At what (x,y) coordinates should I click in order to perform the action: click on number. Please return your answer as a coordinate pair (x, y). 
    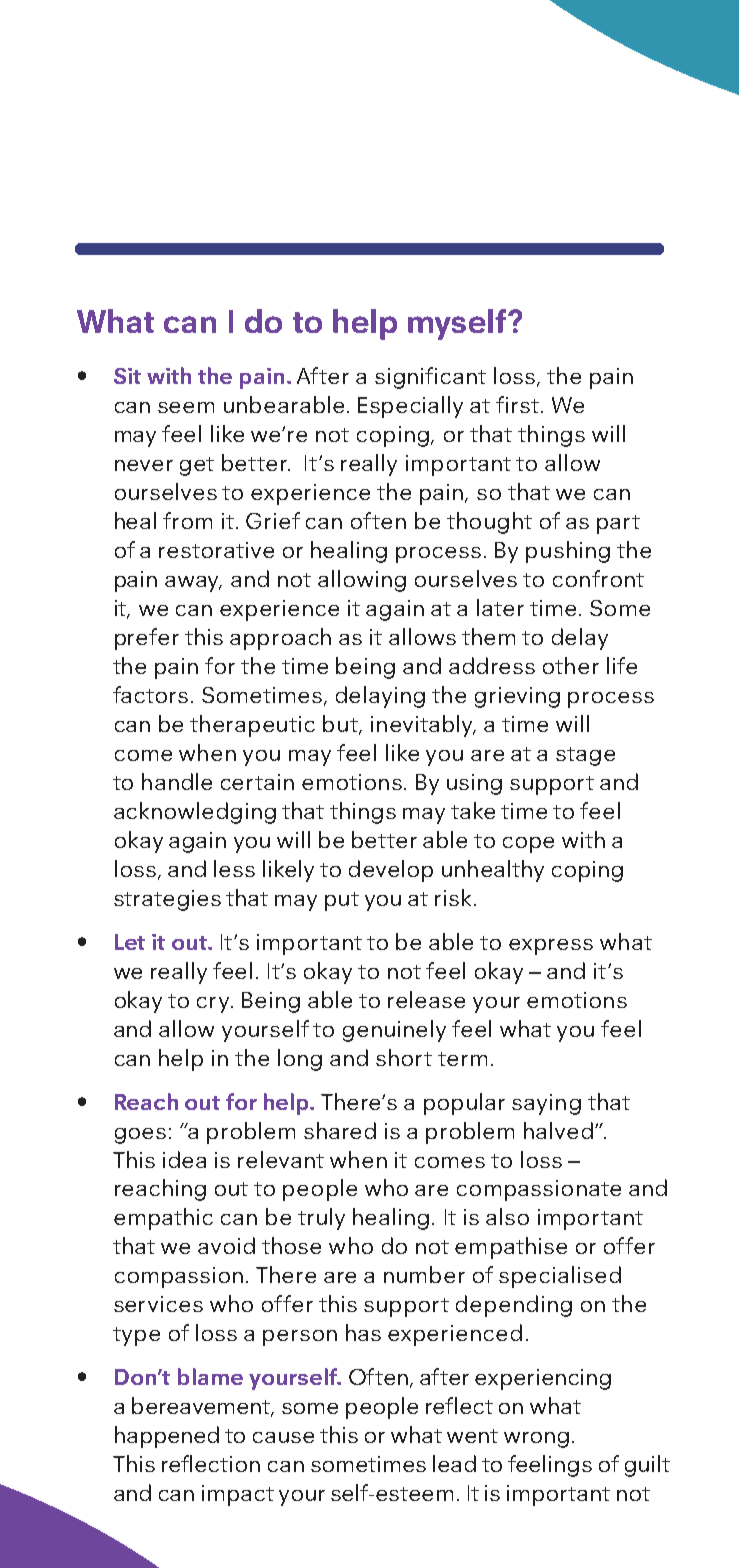
    Looking at the image, I should click on (424, 1274).
